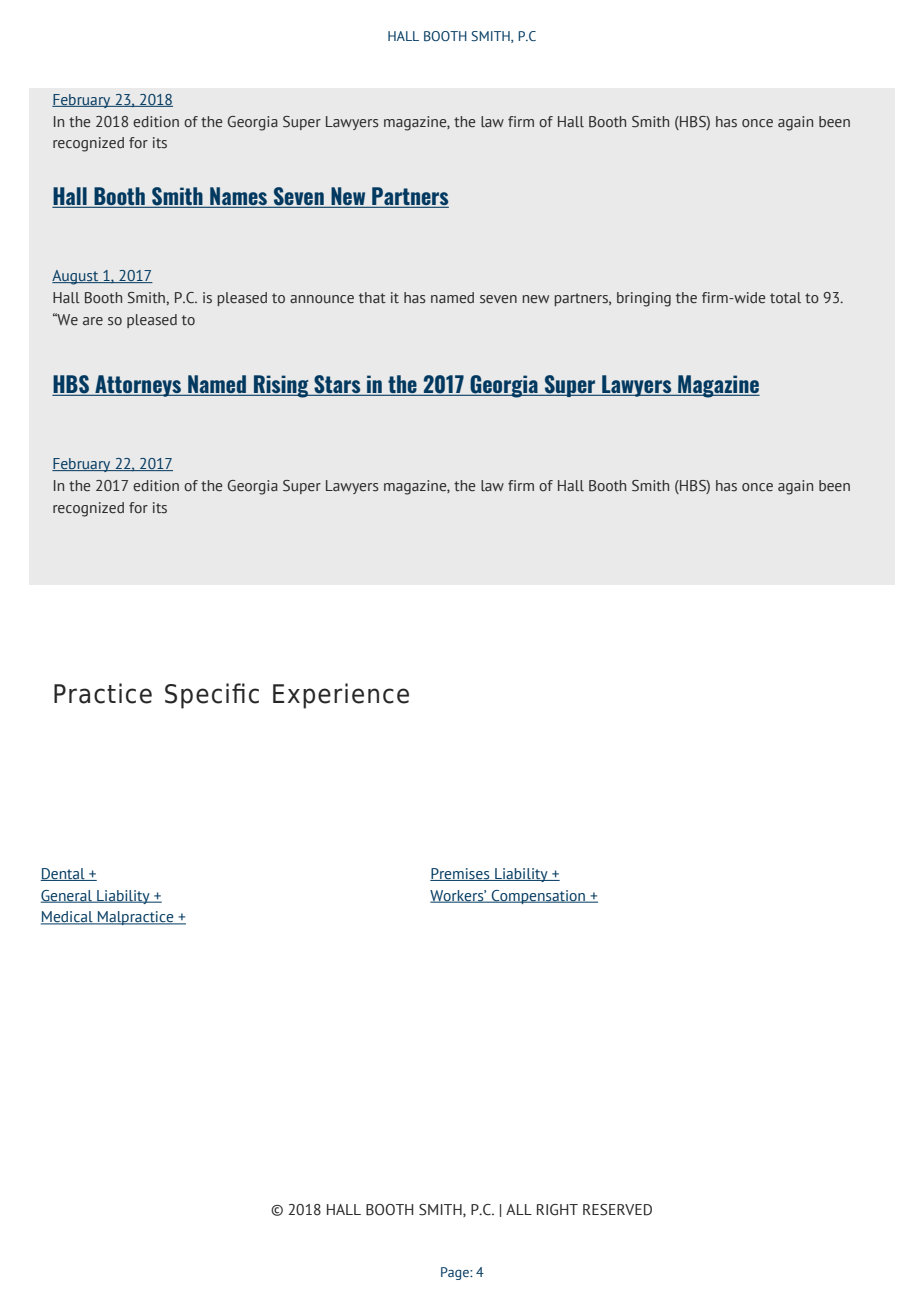 The height and width of the page is (1308, 924). Describe the element at coordinates (785, 298) in the page. I see `total` at that location.
